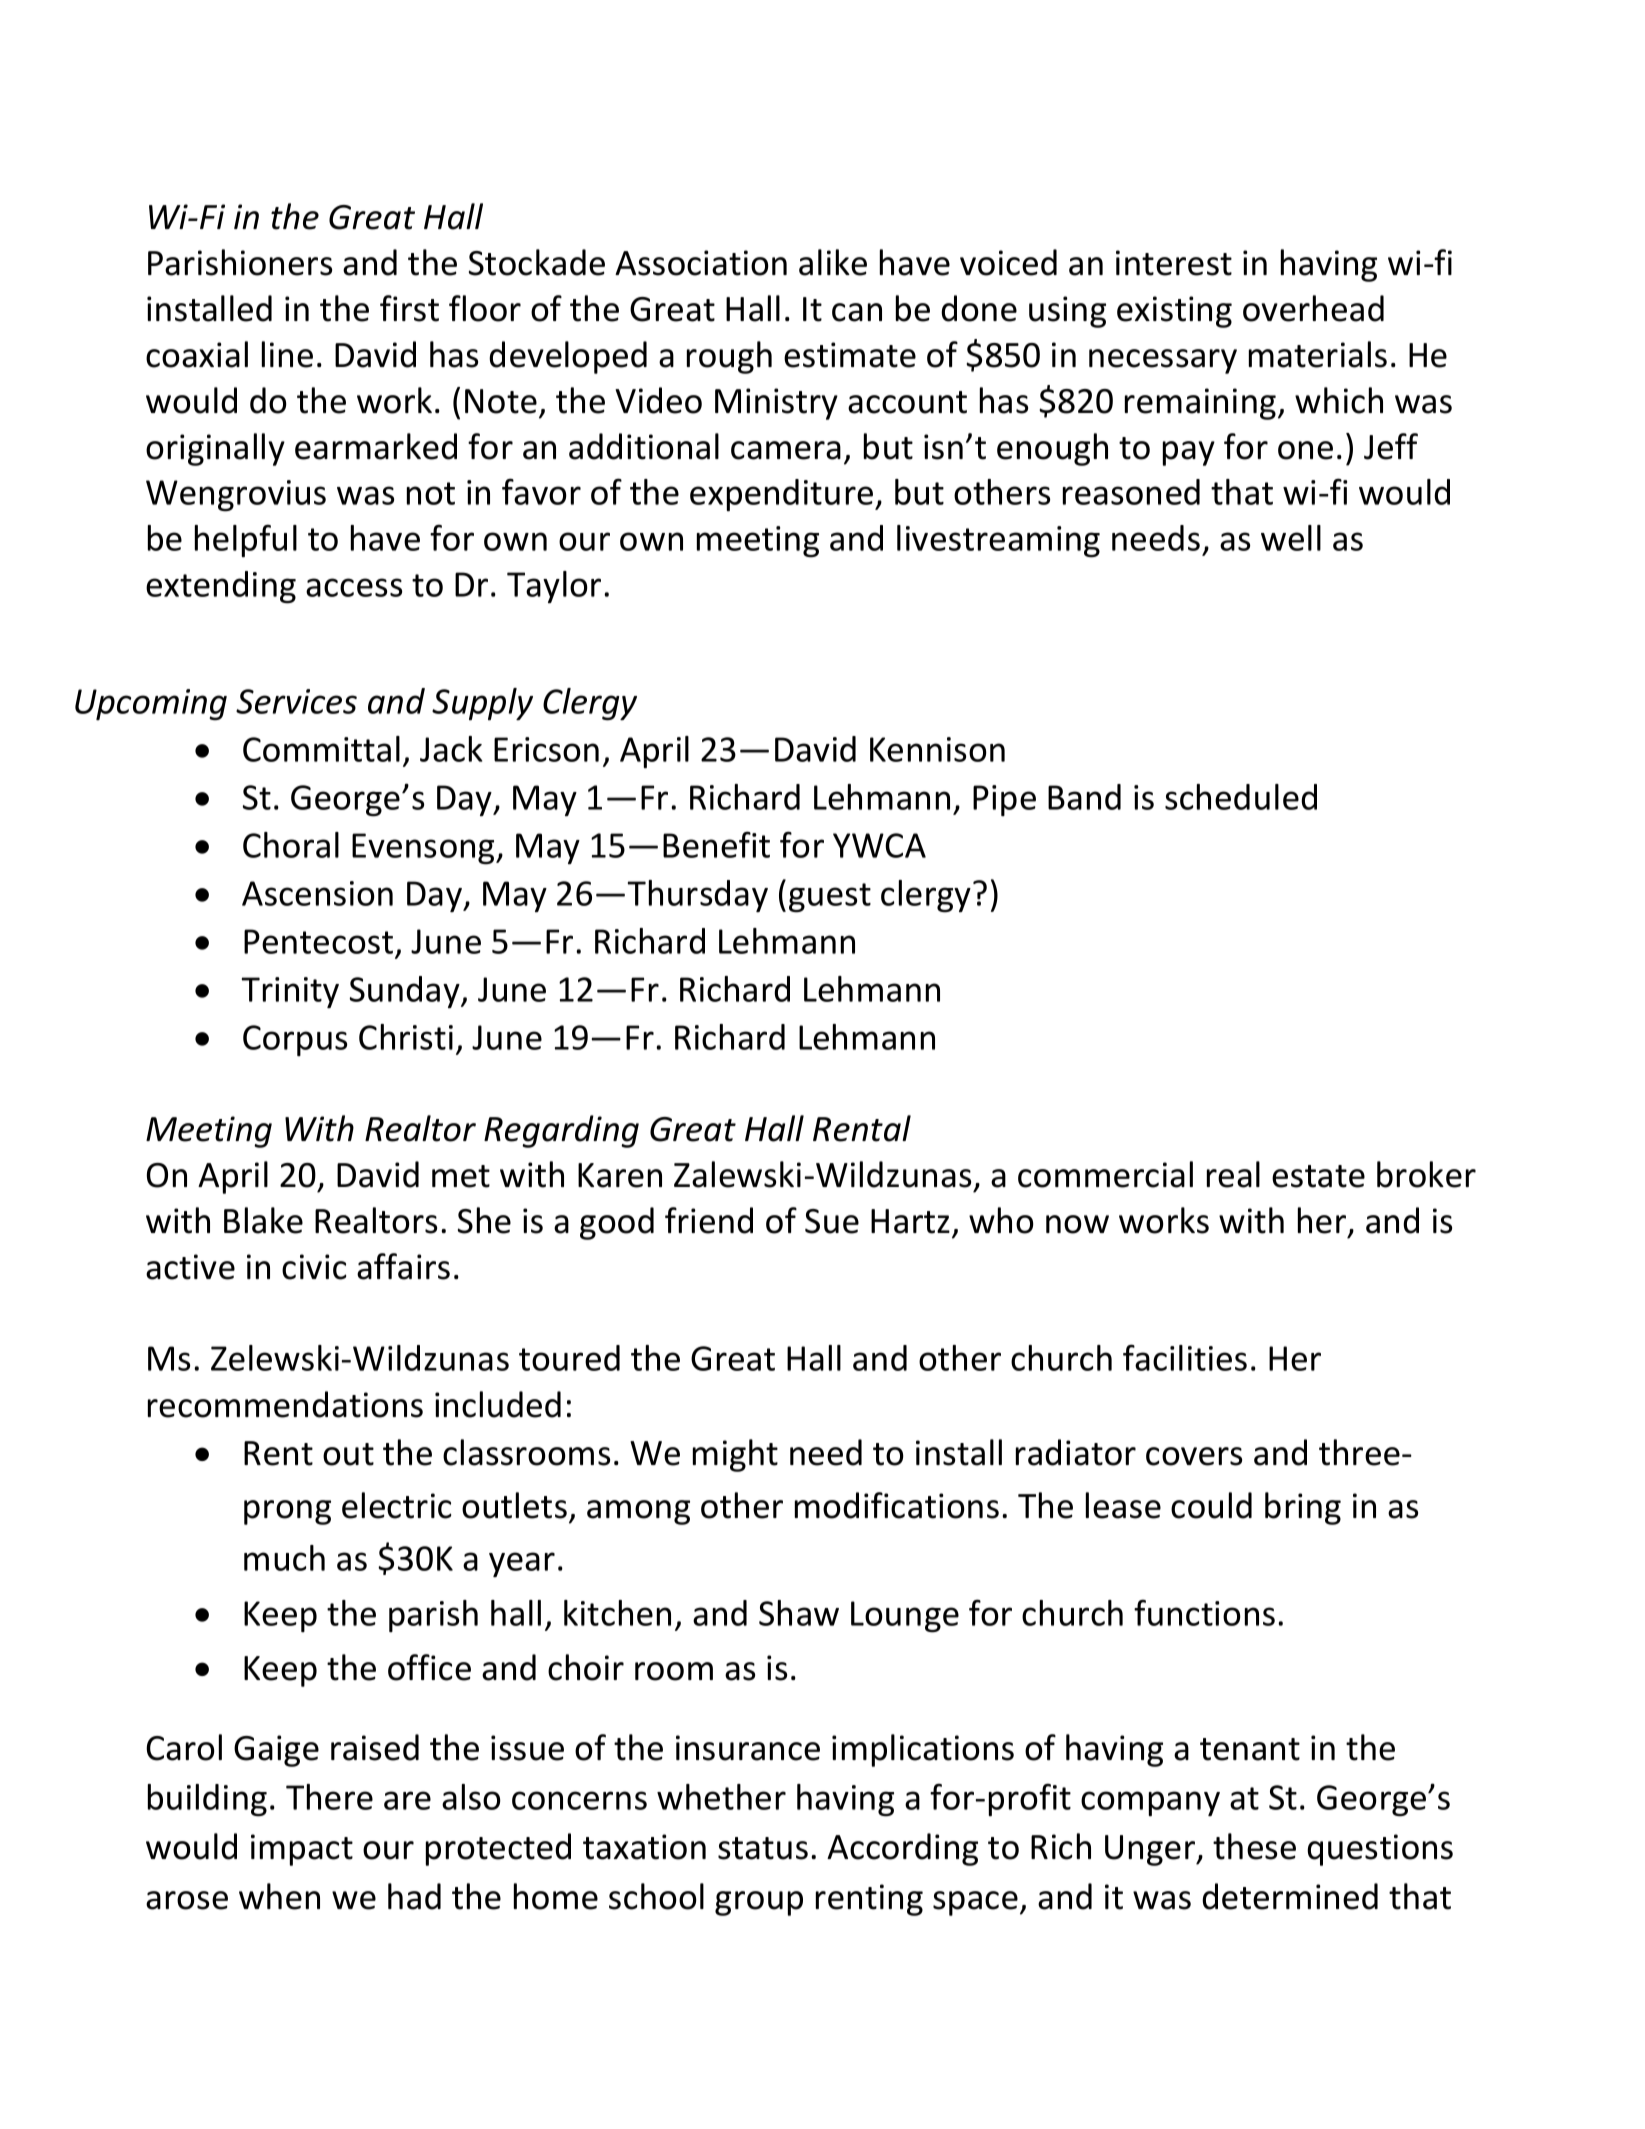  Describe the element at coordinates (763, 1848) in the screenshot. I see `status` at that location.
